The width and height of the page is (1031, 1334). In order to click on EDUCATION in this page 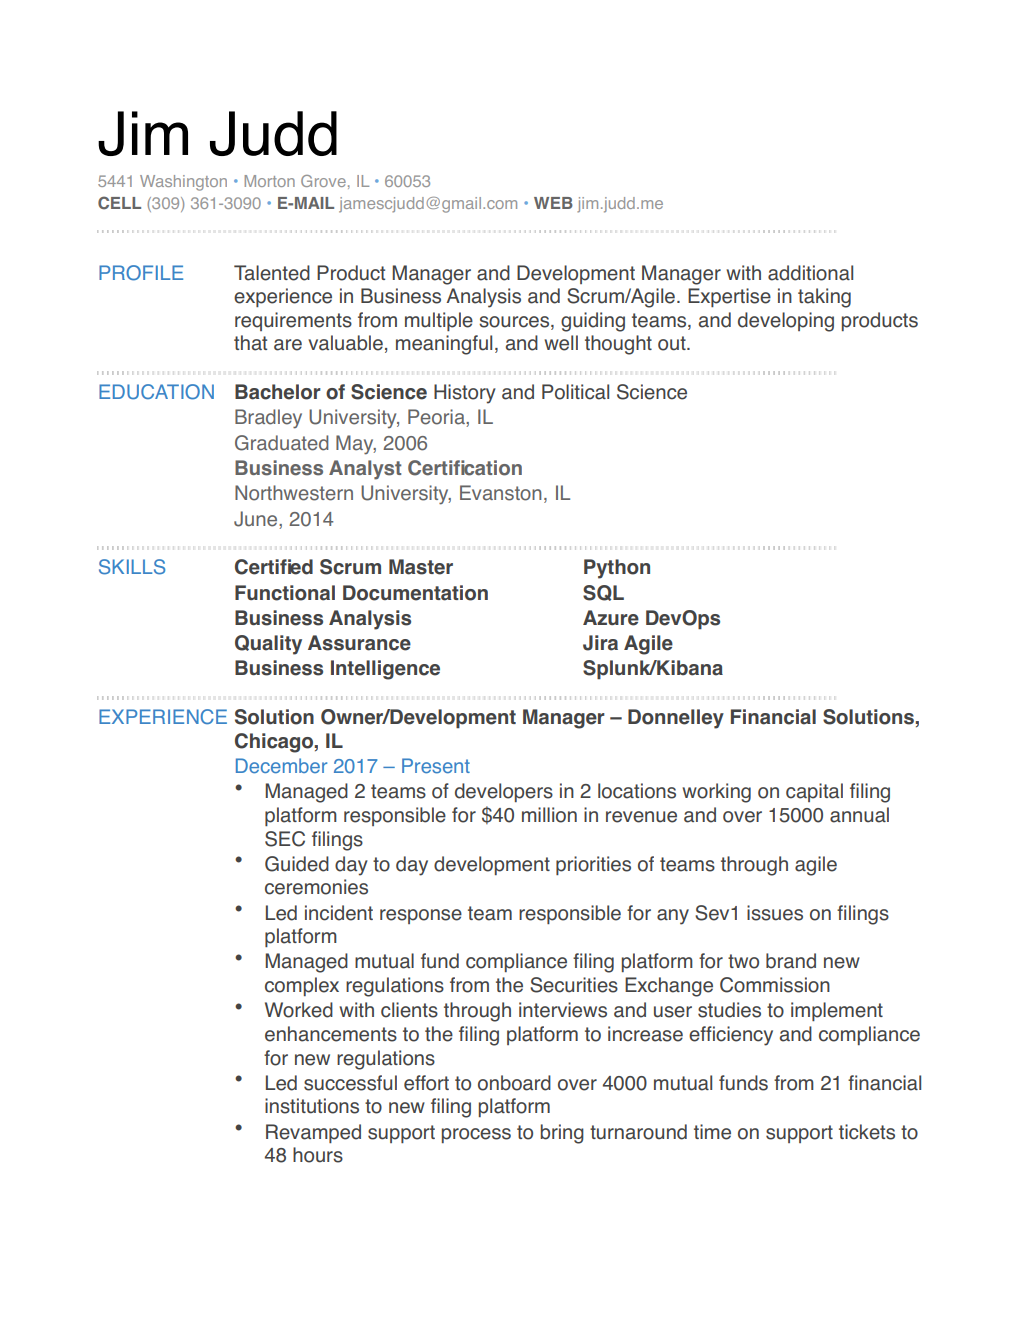, I will do `click(156, 392)`.
